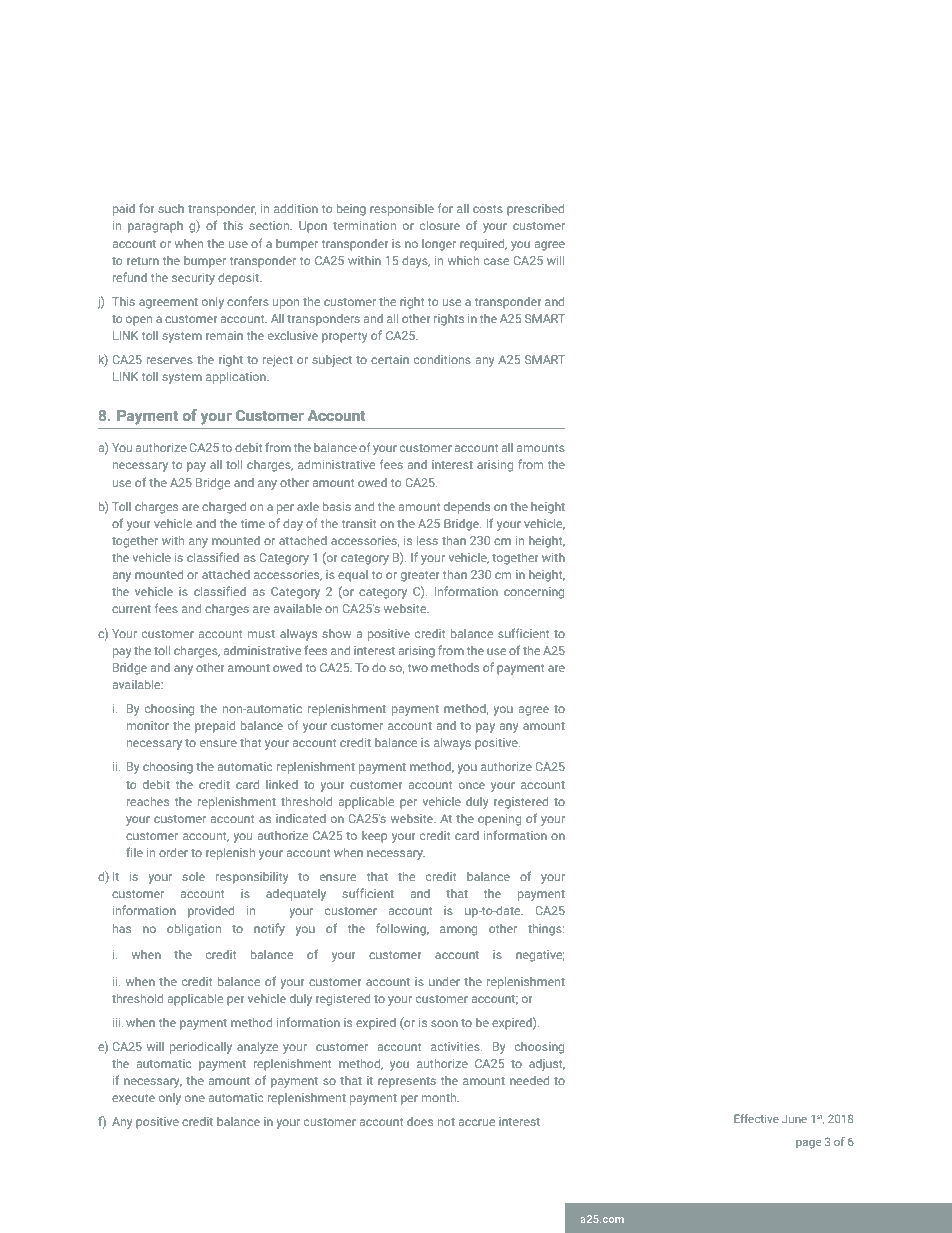  What do you see at coordinates (458, 931) in the document?
I see `among` at bounding box center [458, 931].
